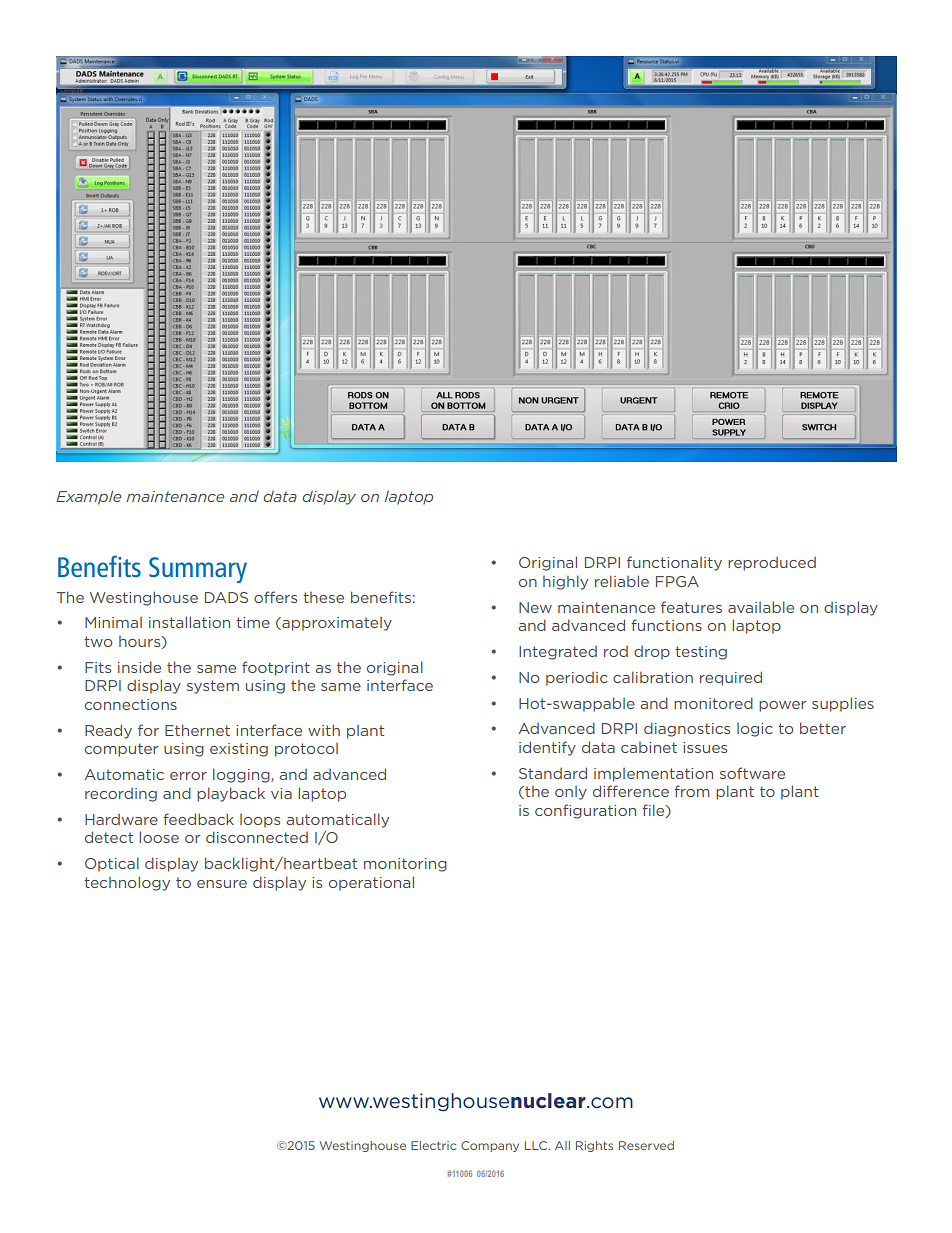 The image size is (952, 1233). Describe the element at coordinates (222, 884) in the image. I see `ensure` at that location.
